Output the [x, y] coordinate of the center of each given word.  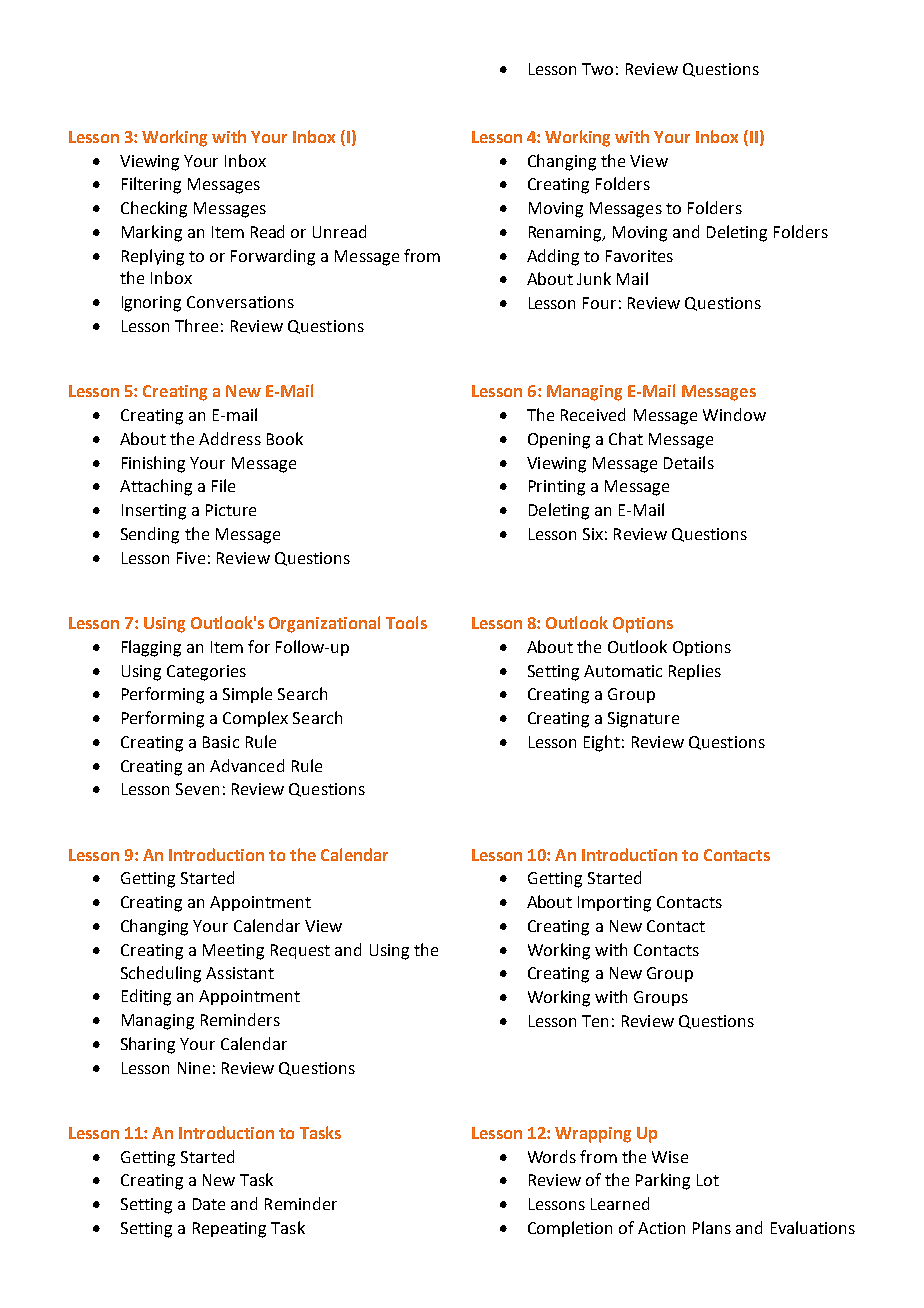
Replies [695, 672]
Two [597, 69]
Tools [406, 622]
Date [209, 1204]
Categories [206, 673]
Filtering [151, 185]
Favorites [639, 256]
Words [552, 1156]
